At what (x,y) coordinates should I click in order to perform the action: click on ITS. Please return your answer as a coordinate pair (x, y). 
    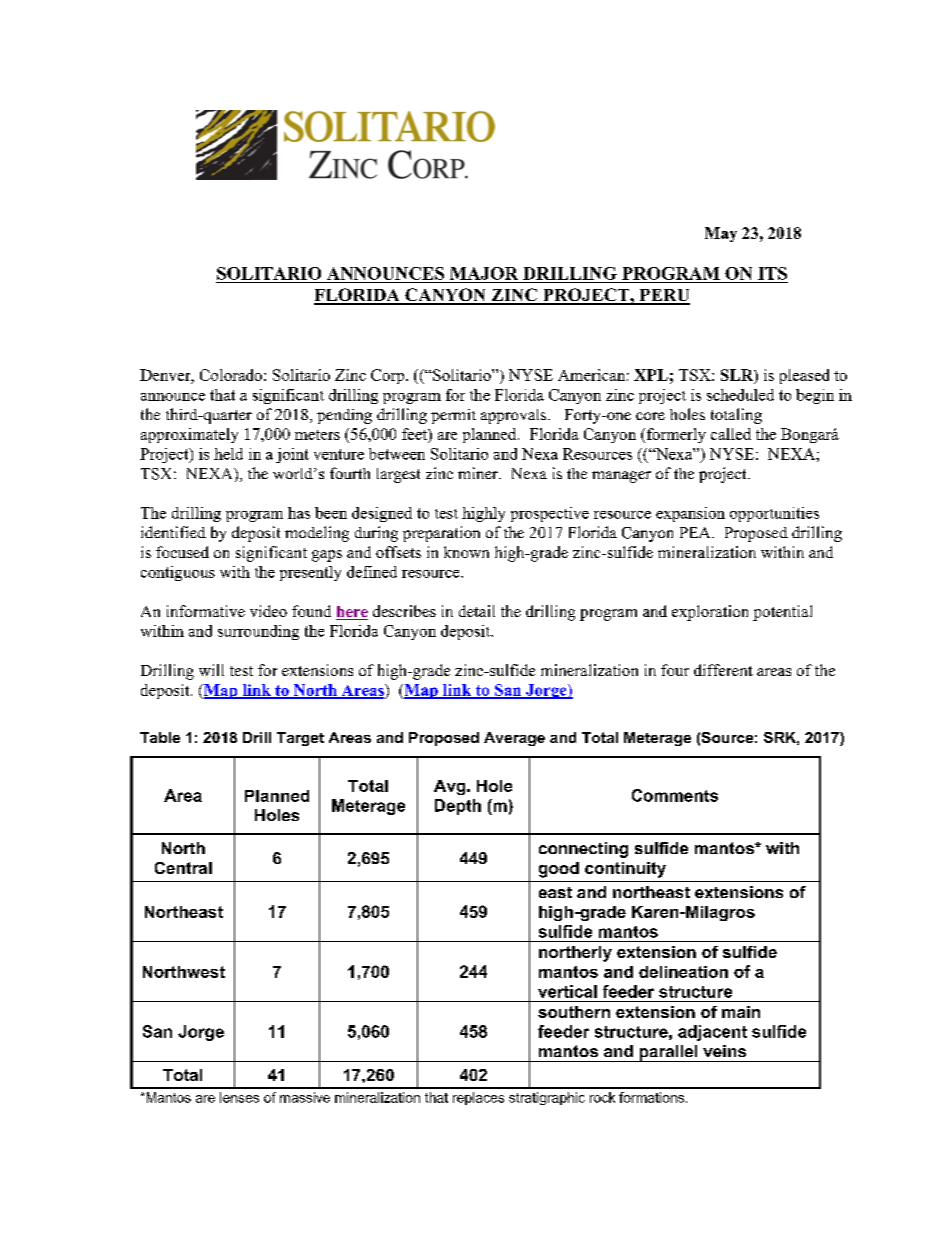
    Looking at the image, I should click on (772, 273).
